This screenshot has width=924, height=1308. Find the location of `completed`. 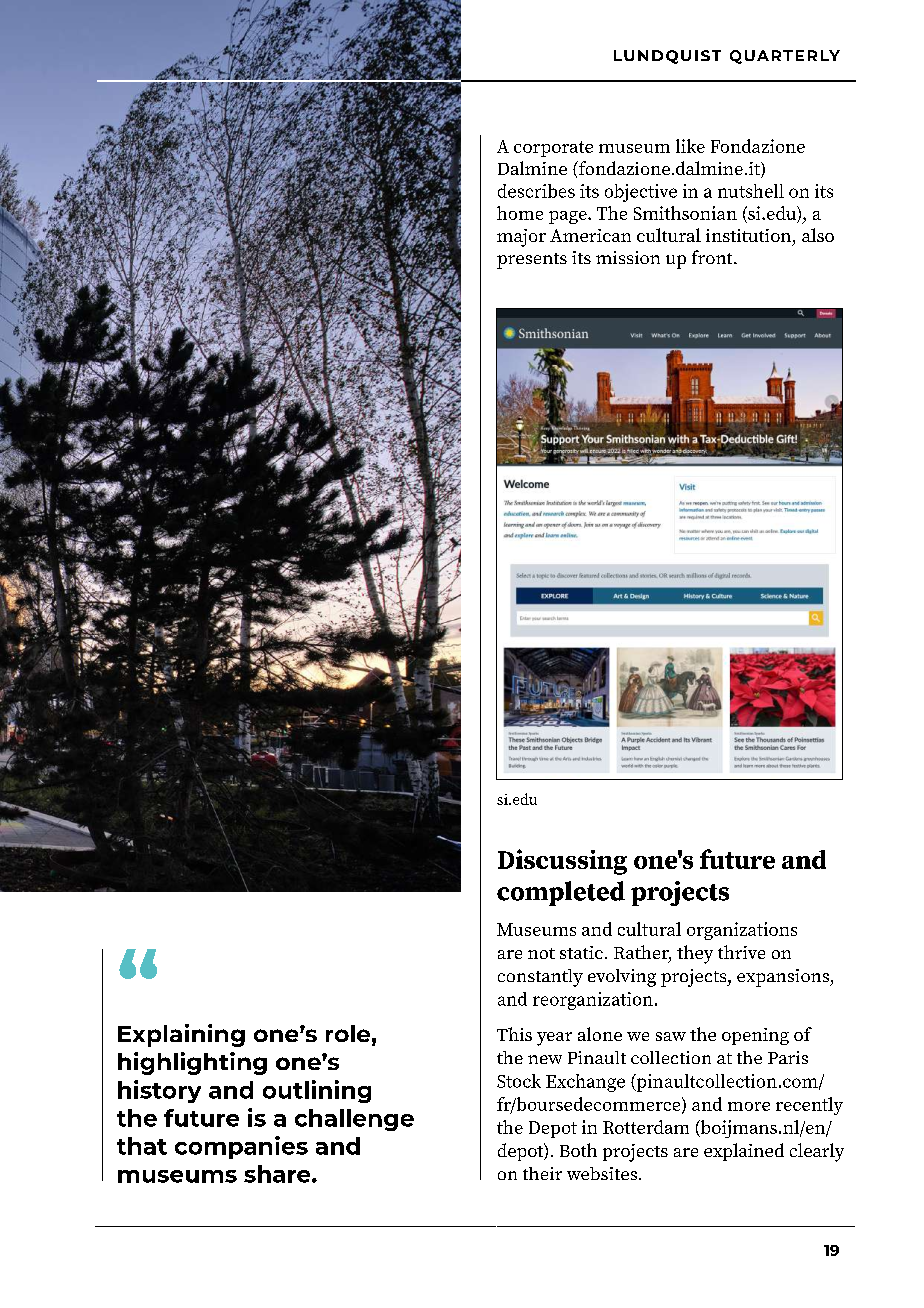

completed is located at coordinates (561, 893).
